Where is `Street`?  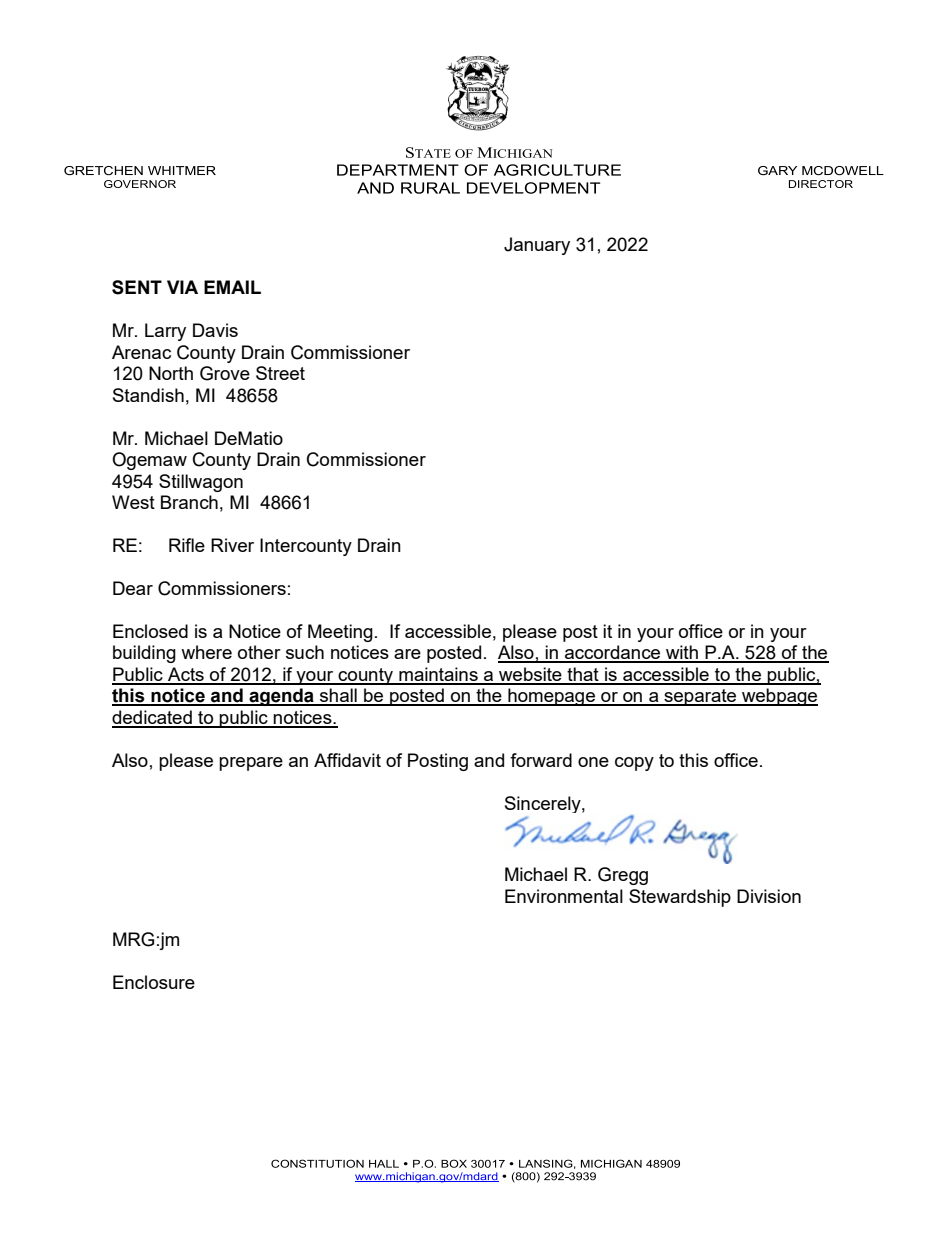
Street is located at coordinates (280, 373).
